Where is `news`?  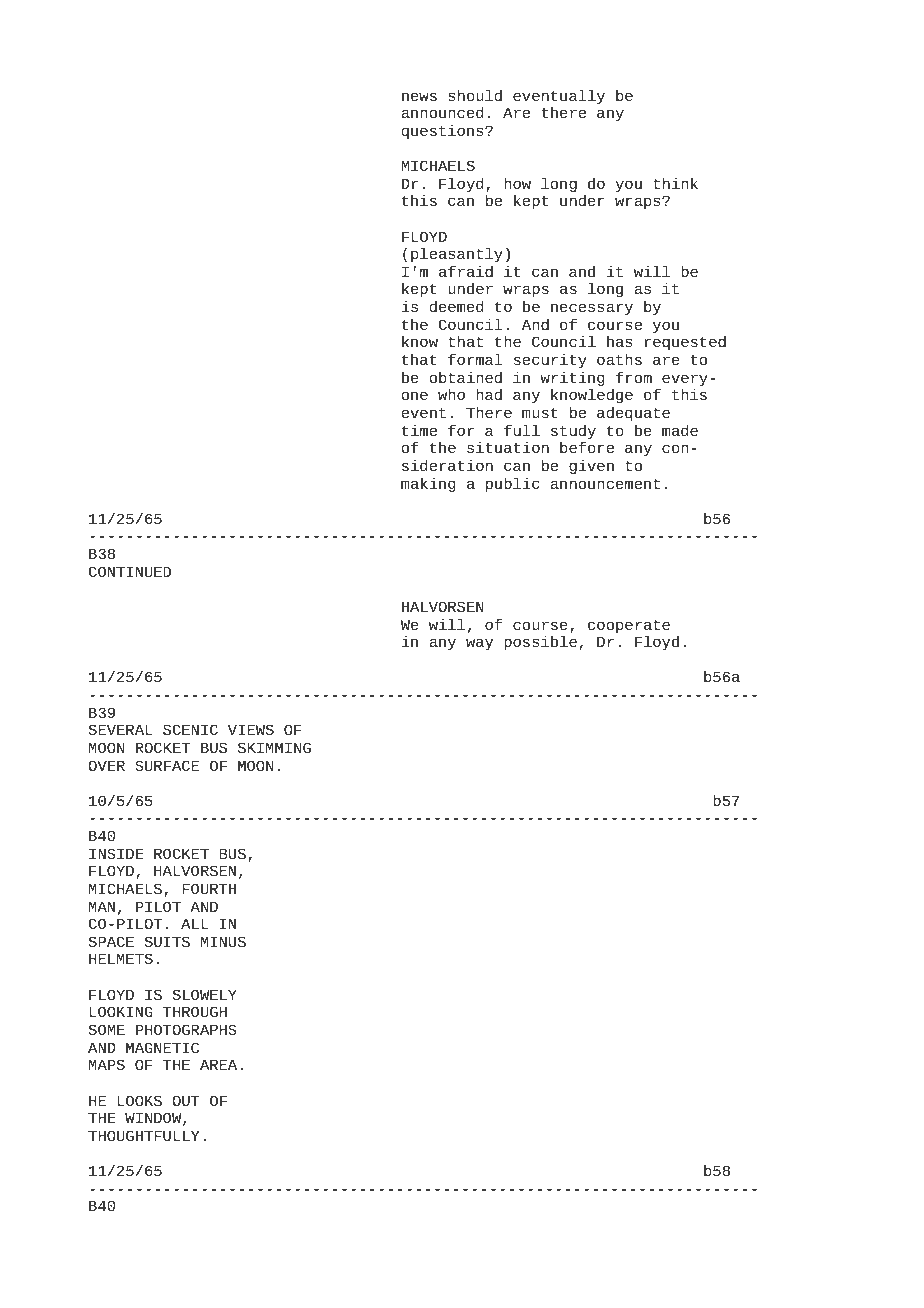
news is located at coordinates (419, 96).
